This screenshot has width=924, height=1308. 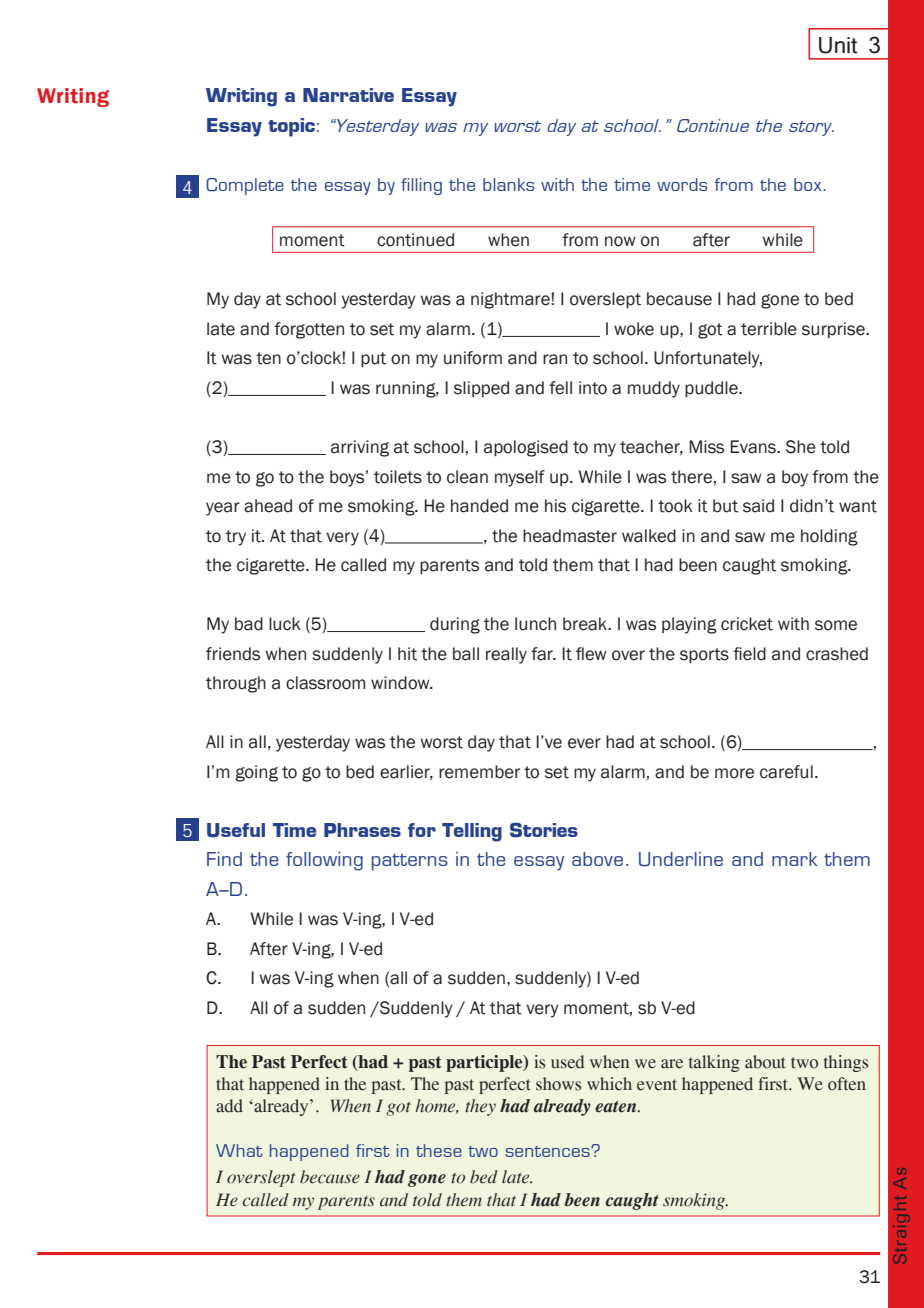 I want to click on going, so click(x=256, y=773).
